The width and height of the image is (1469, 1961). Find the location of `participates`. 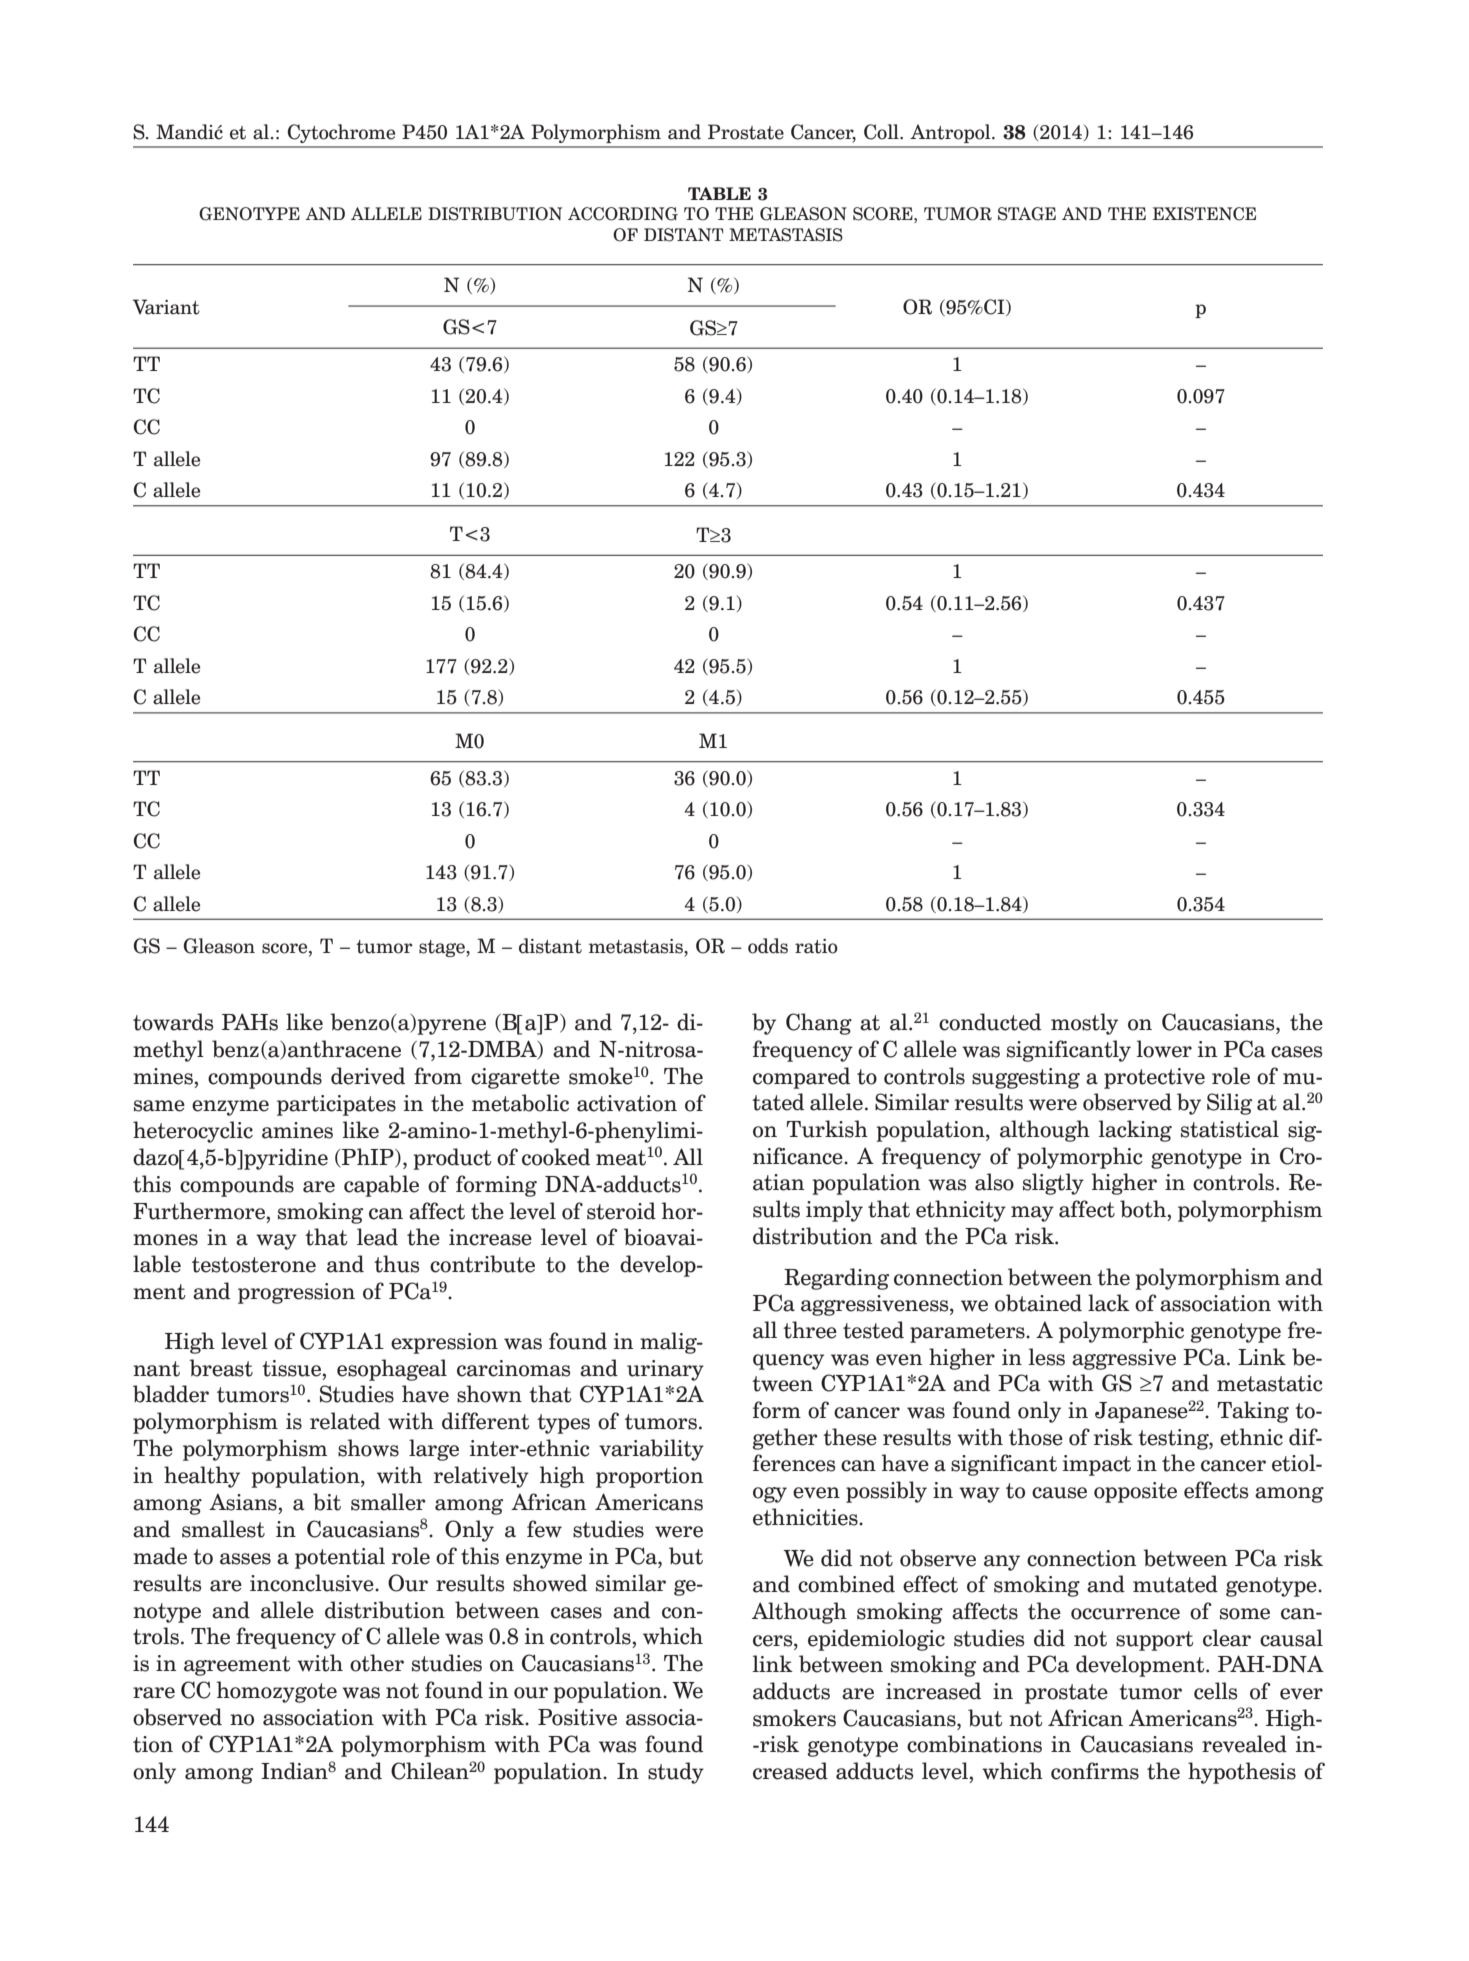

participates is located at coordinates (336, 1105).
